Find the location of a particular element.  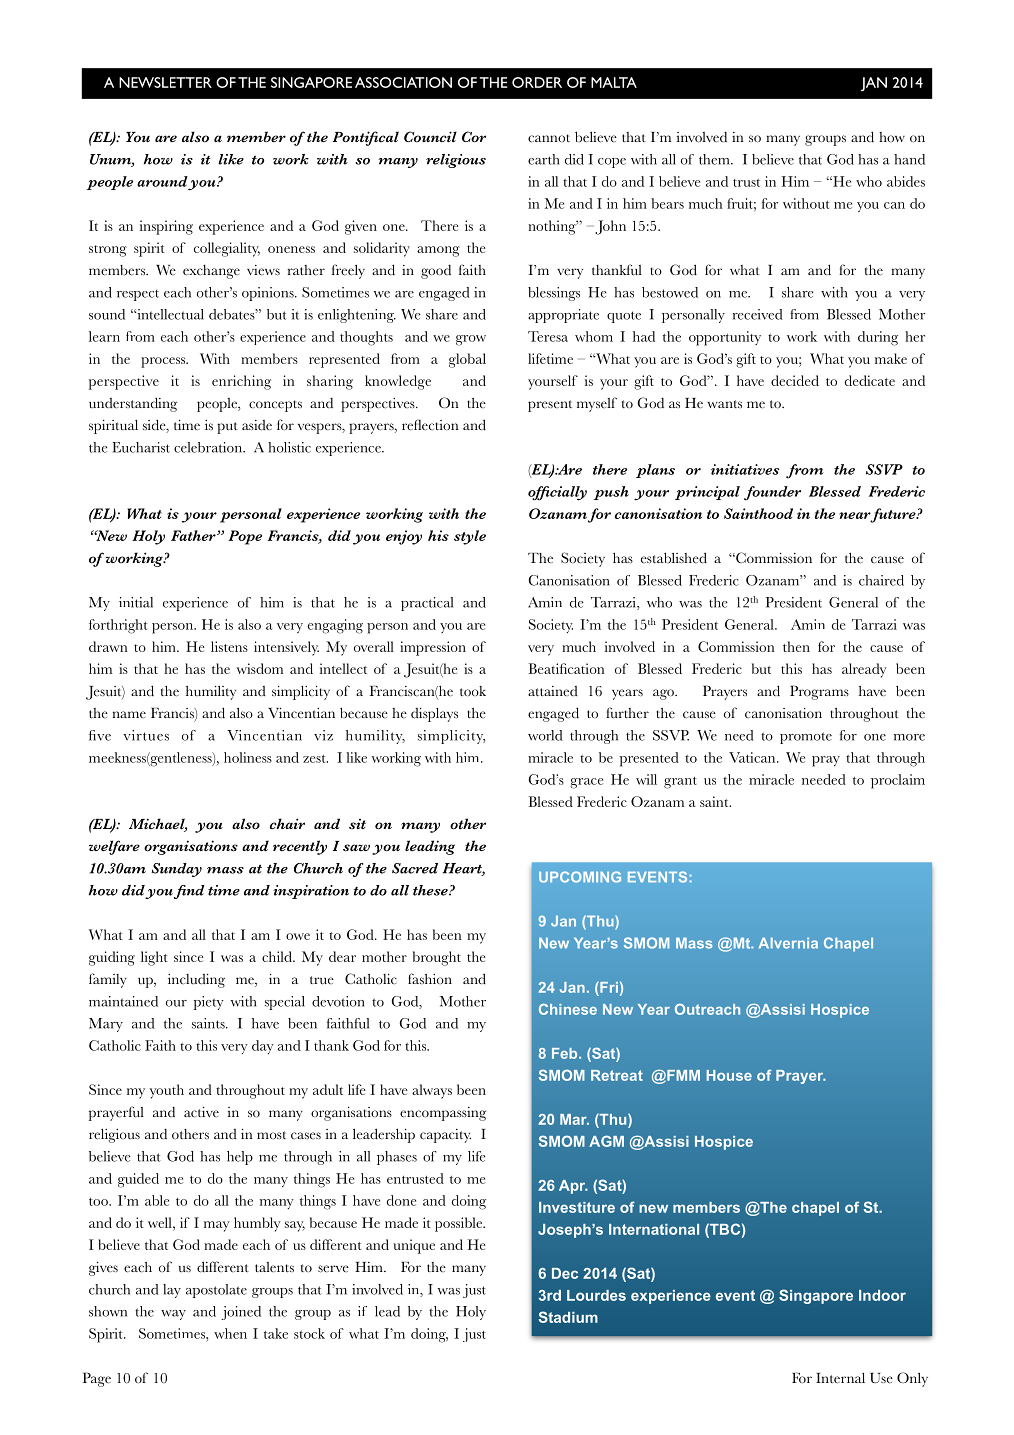

near is located at coordinates (855, 515).
